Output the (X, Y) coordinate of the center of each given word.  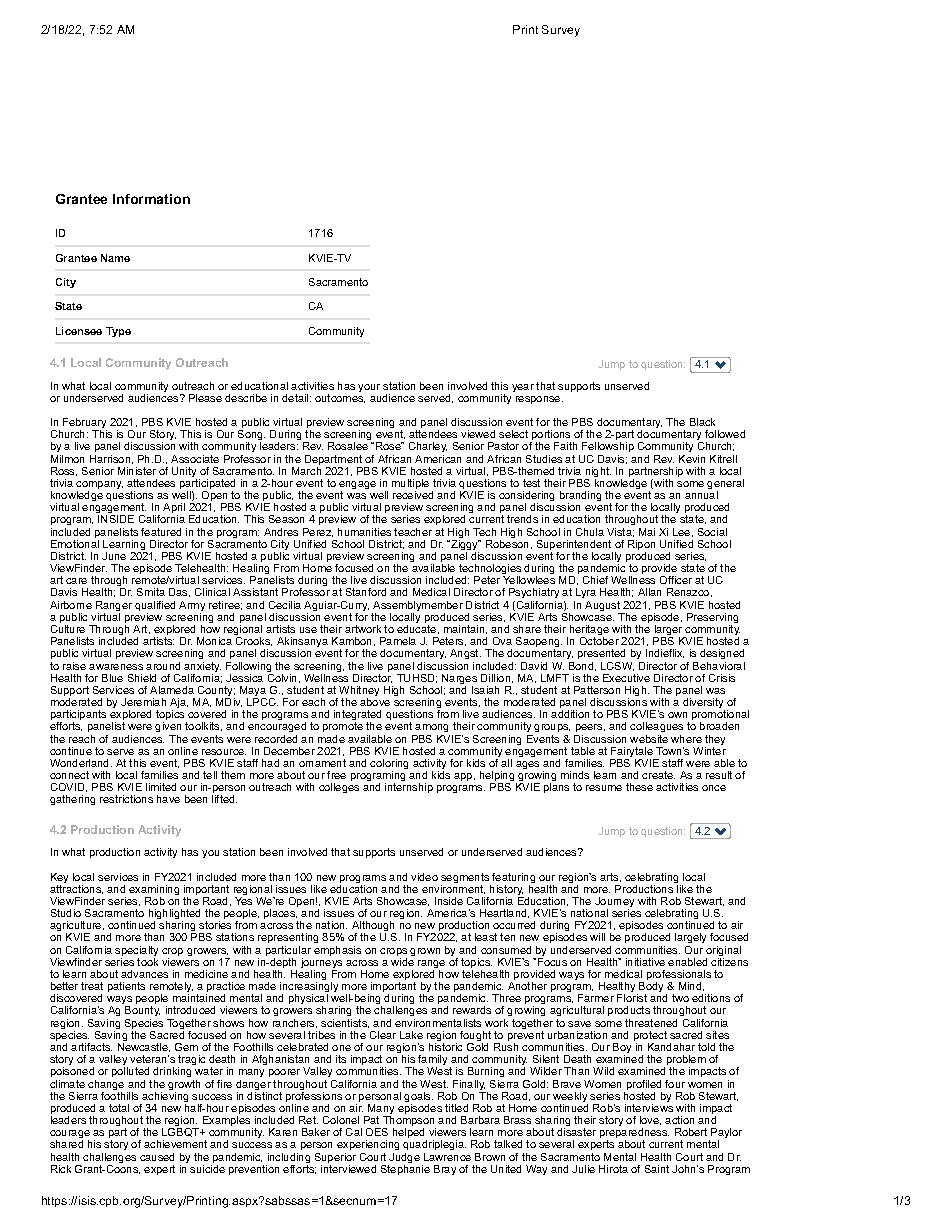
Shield (142, 678)
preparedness (634, 1134)
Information (151, 199)
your (369, 388)
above (375, 702)
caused (157, 1157)
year (523, 388)
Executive (626, 678)
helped (410, 1134)
